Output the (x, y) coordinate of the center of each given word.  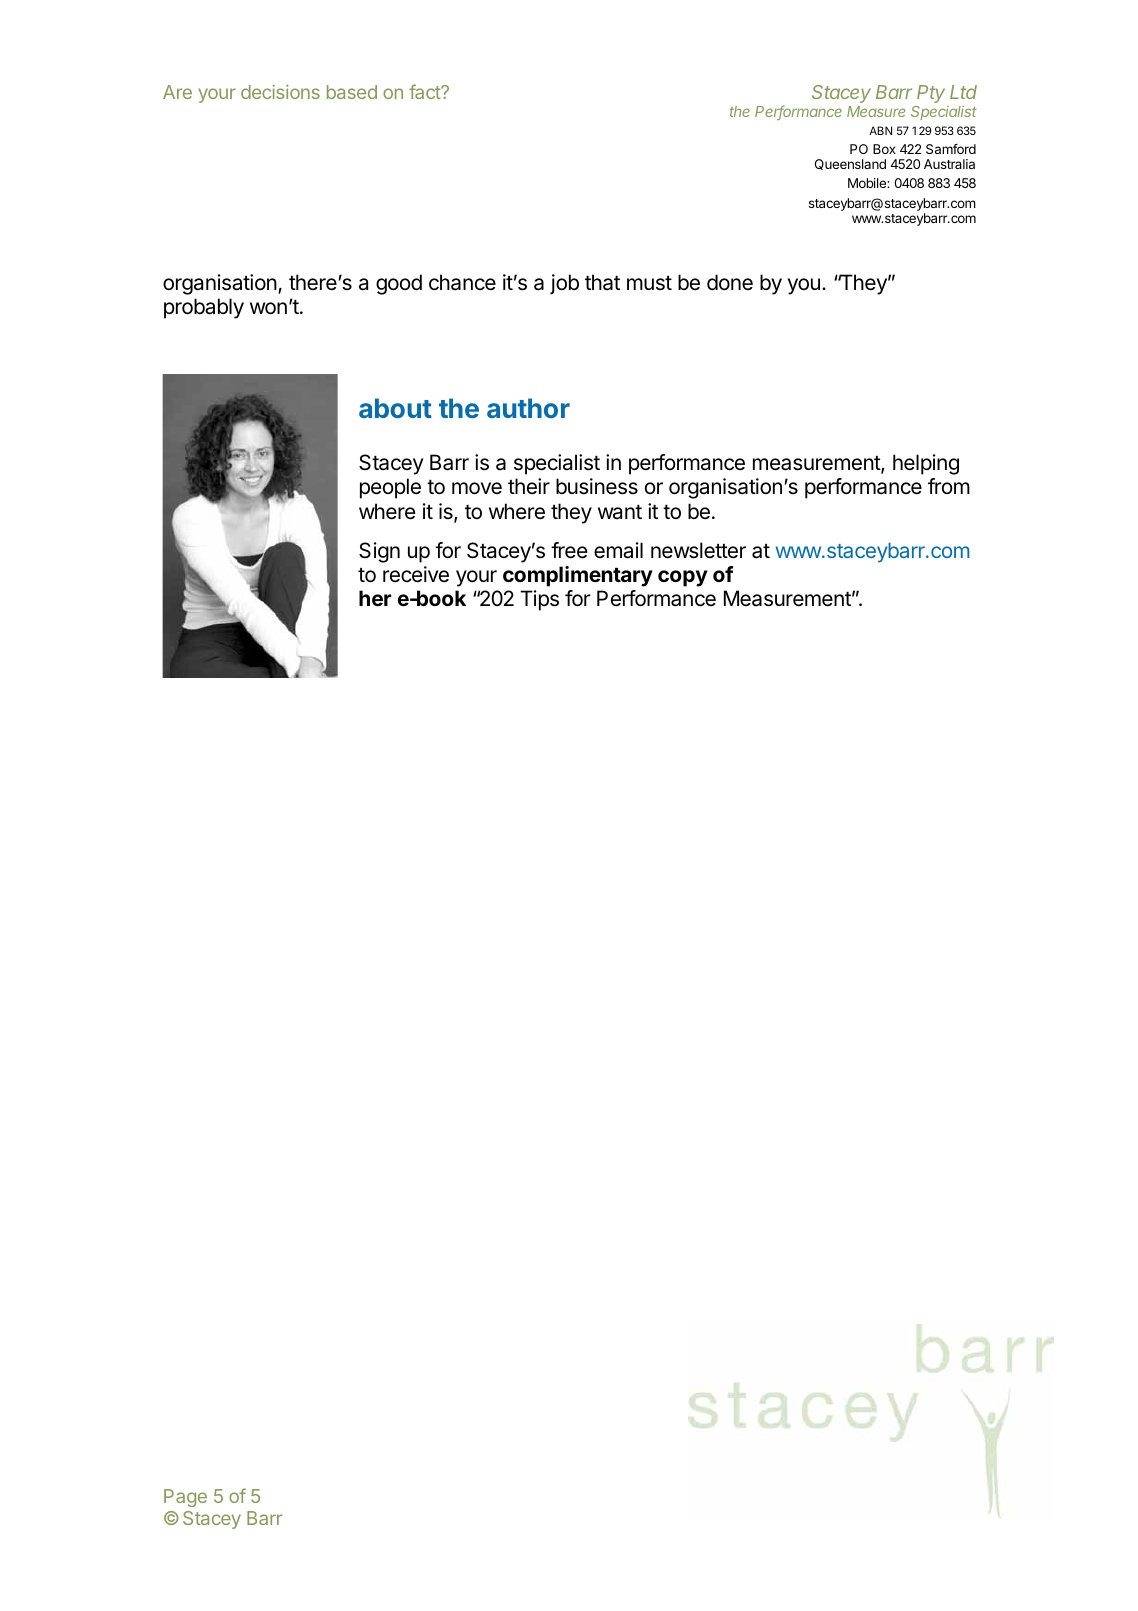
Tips (539, 600)
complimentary (578, 576)
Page (185, 1498)
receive (416, 574)
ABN (880, 130)
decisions (280, 92)
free (569, 550)
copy (683, 578)
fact (425, 91)
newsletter (698, 550)
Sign (379, 552)
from (949, 486)
